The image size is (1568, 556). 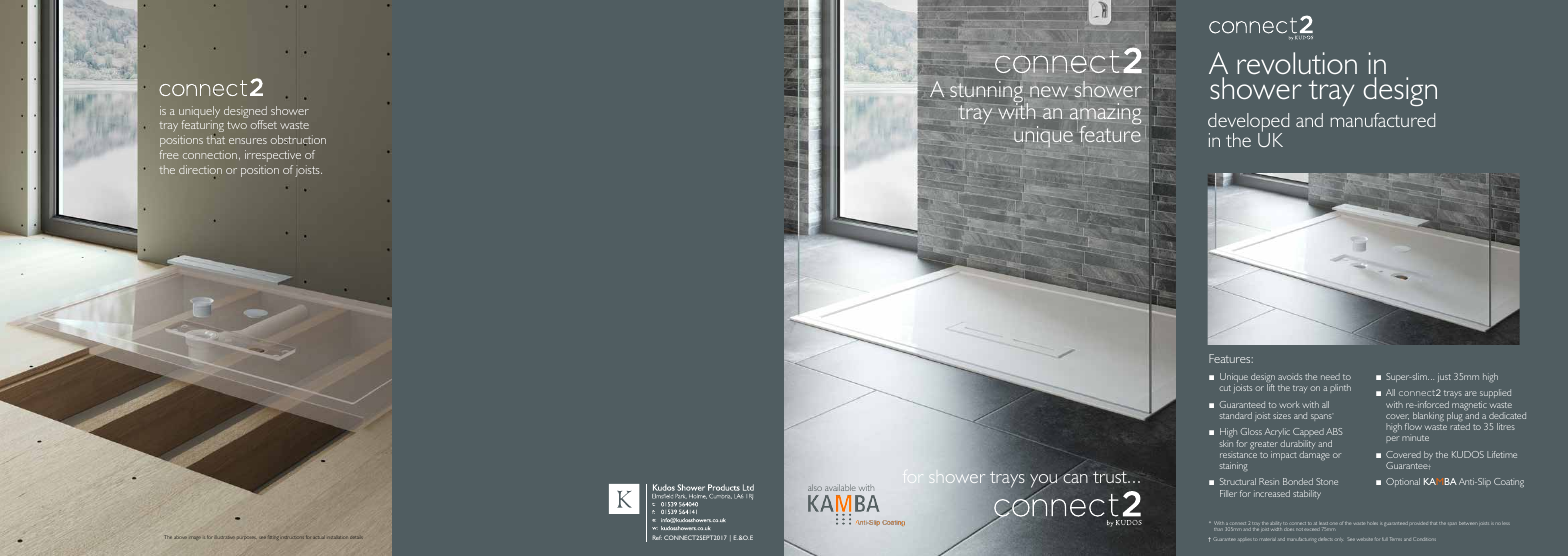 I want to click on developed, so click(x=1248, y=123).
